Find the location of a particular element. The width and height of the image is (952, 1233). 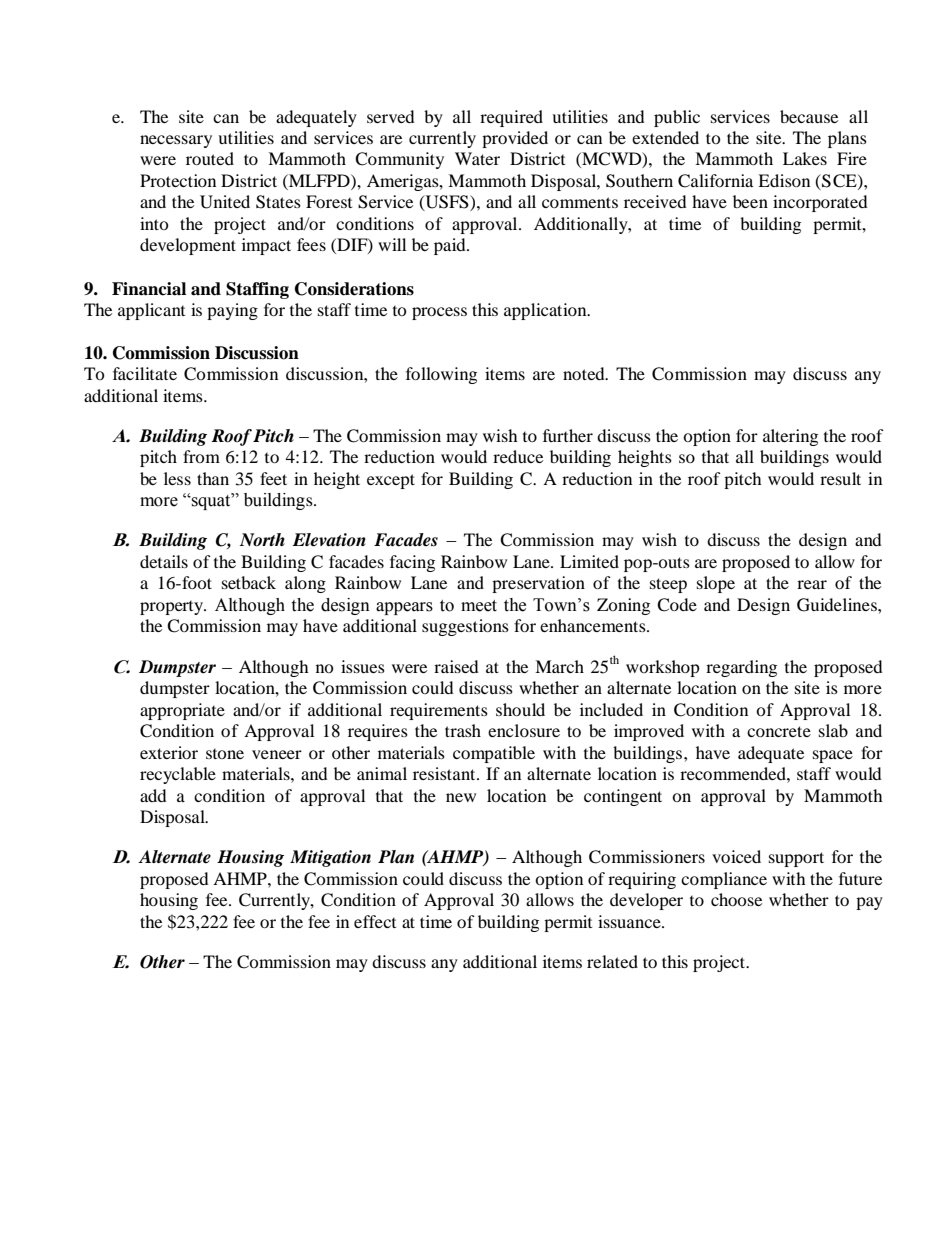

related is located at coordinates (612, 961).
